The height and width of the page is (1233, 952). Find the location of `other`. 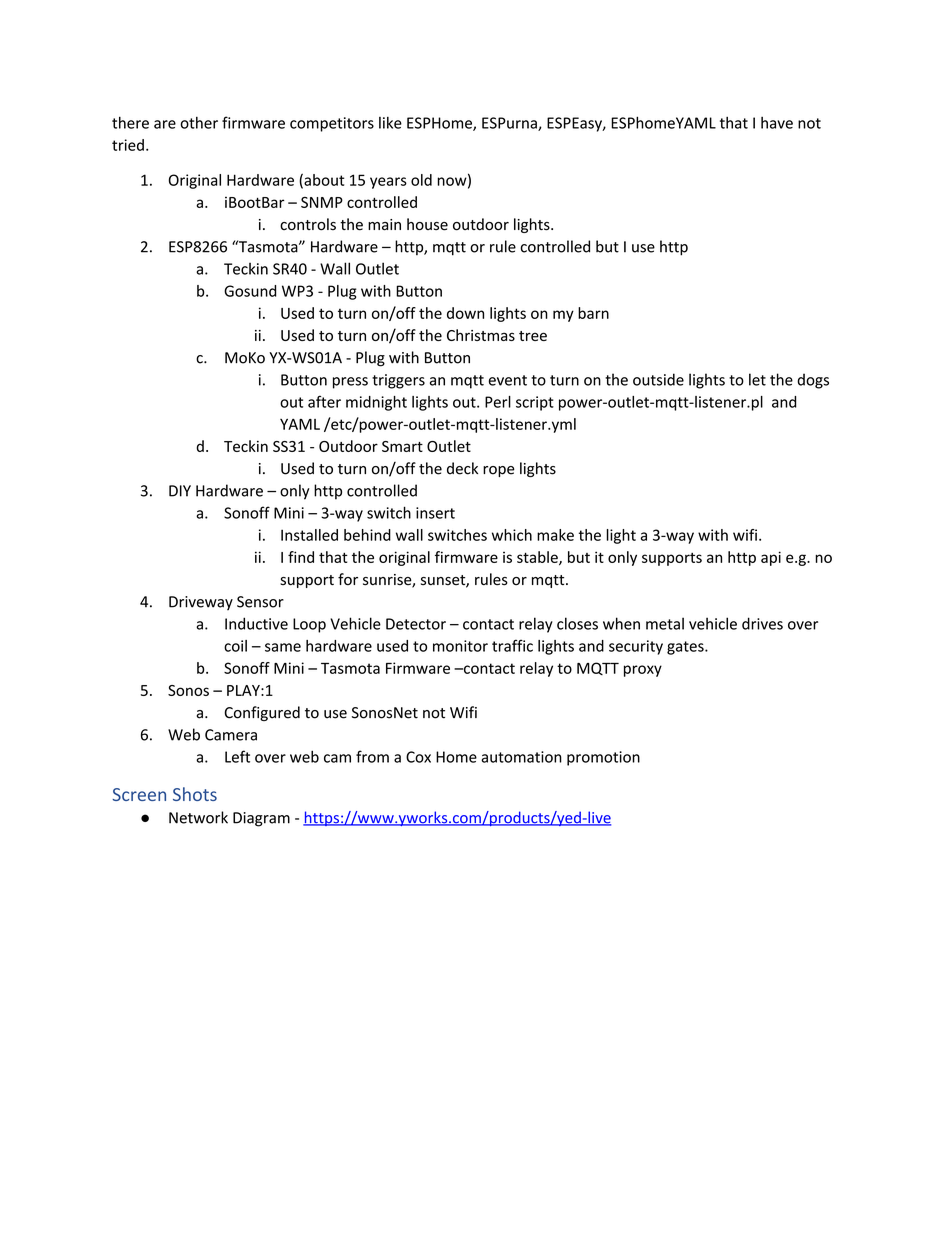

other is located at coordinates (199, 123).
